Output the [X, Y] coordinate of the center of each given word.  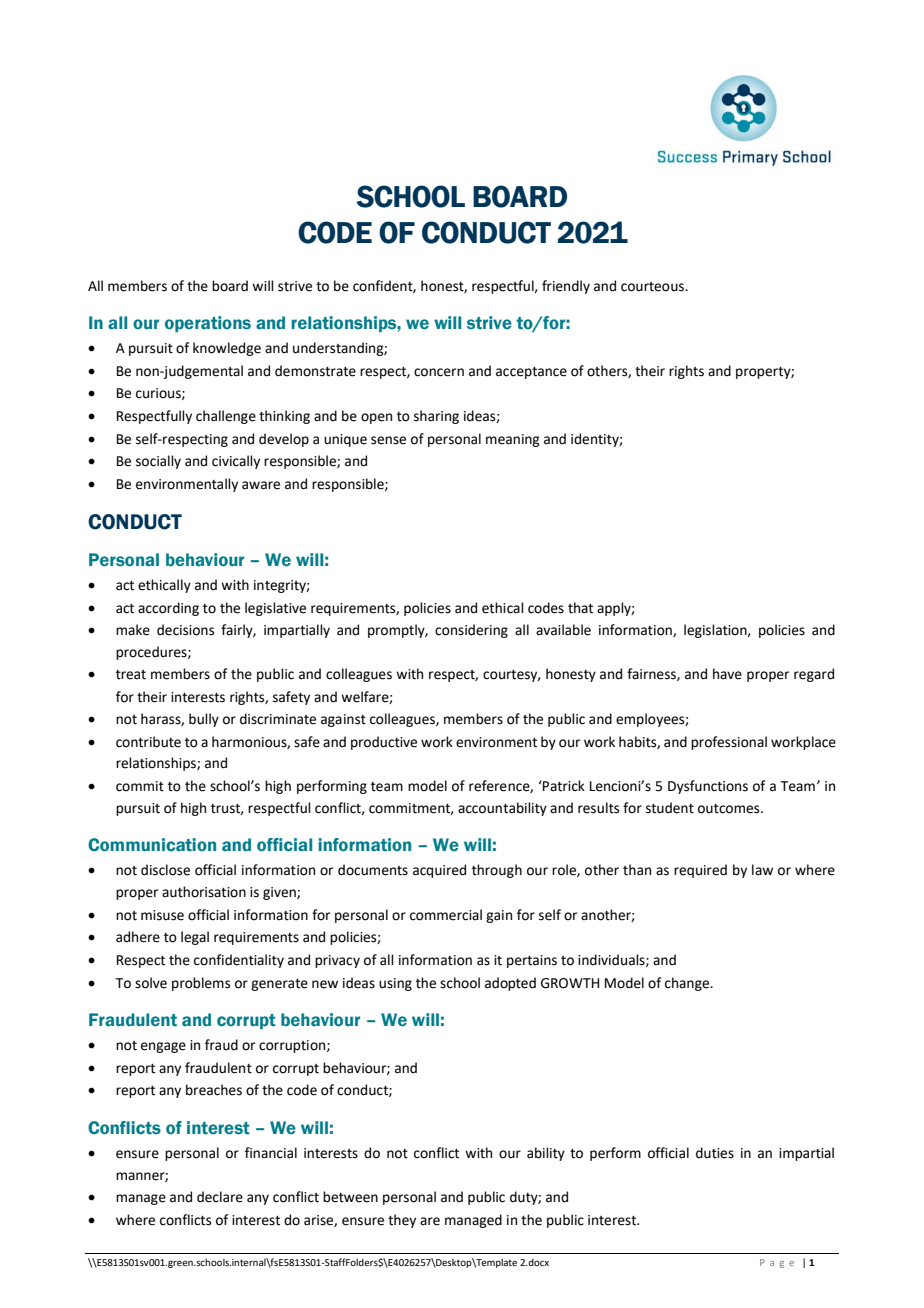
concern [439, 372]
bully [204, 720]
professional [729, 743]
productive [384, 743]
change [688, 984]
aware [261, 485]
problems [201, 984]
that [580, 608]
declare [220, 1197]
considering [471, 631]
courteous [654, 287]
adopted [510, 984]
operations [208, 324]
